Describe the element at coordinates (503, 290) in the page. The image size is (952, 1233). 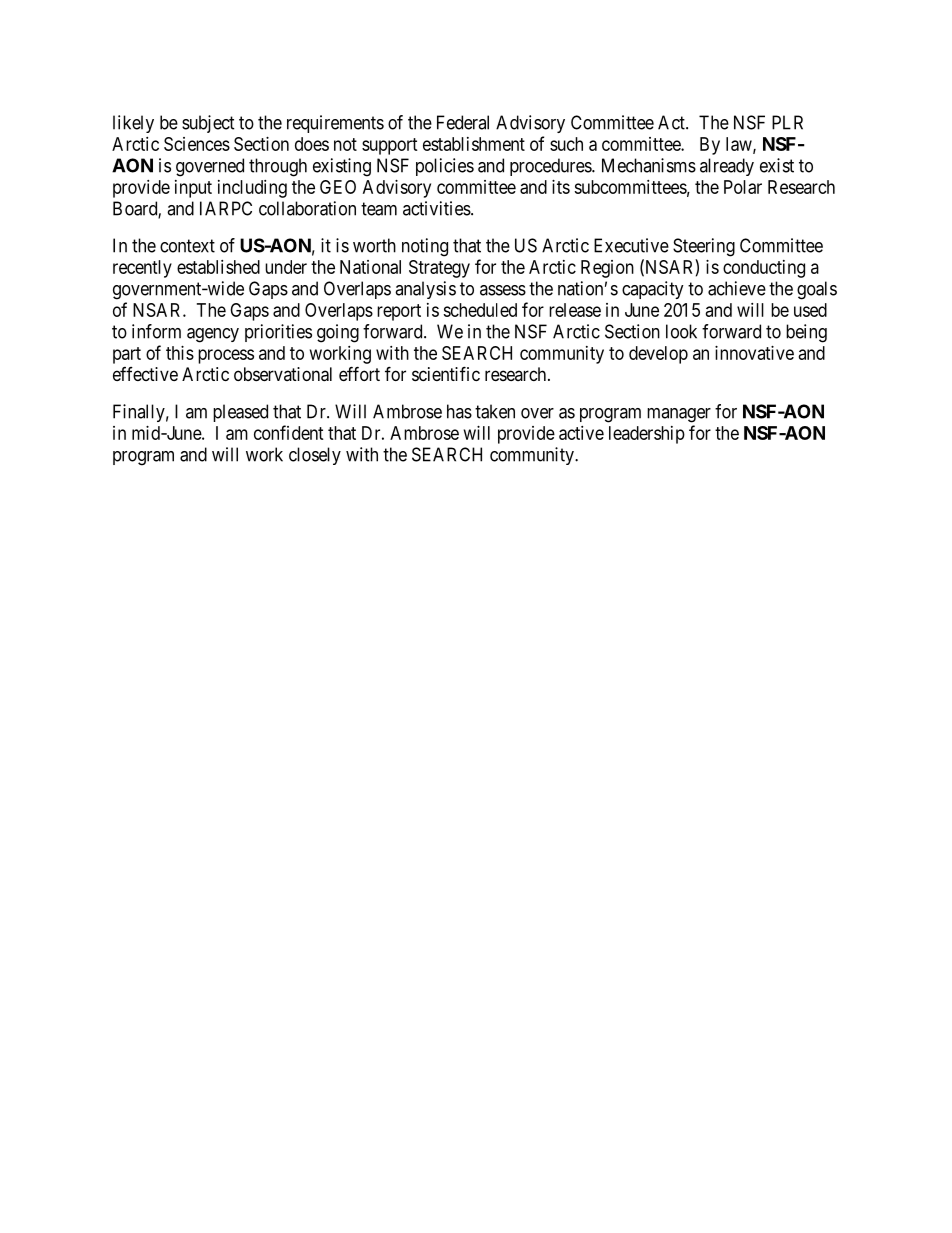
I see `assess` at that location.
